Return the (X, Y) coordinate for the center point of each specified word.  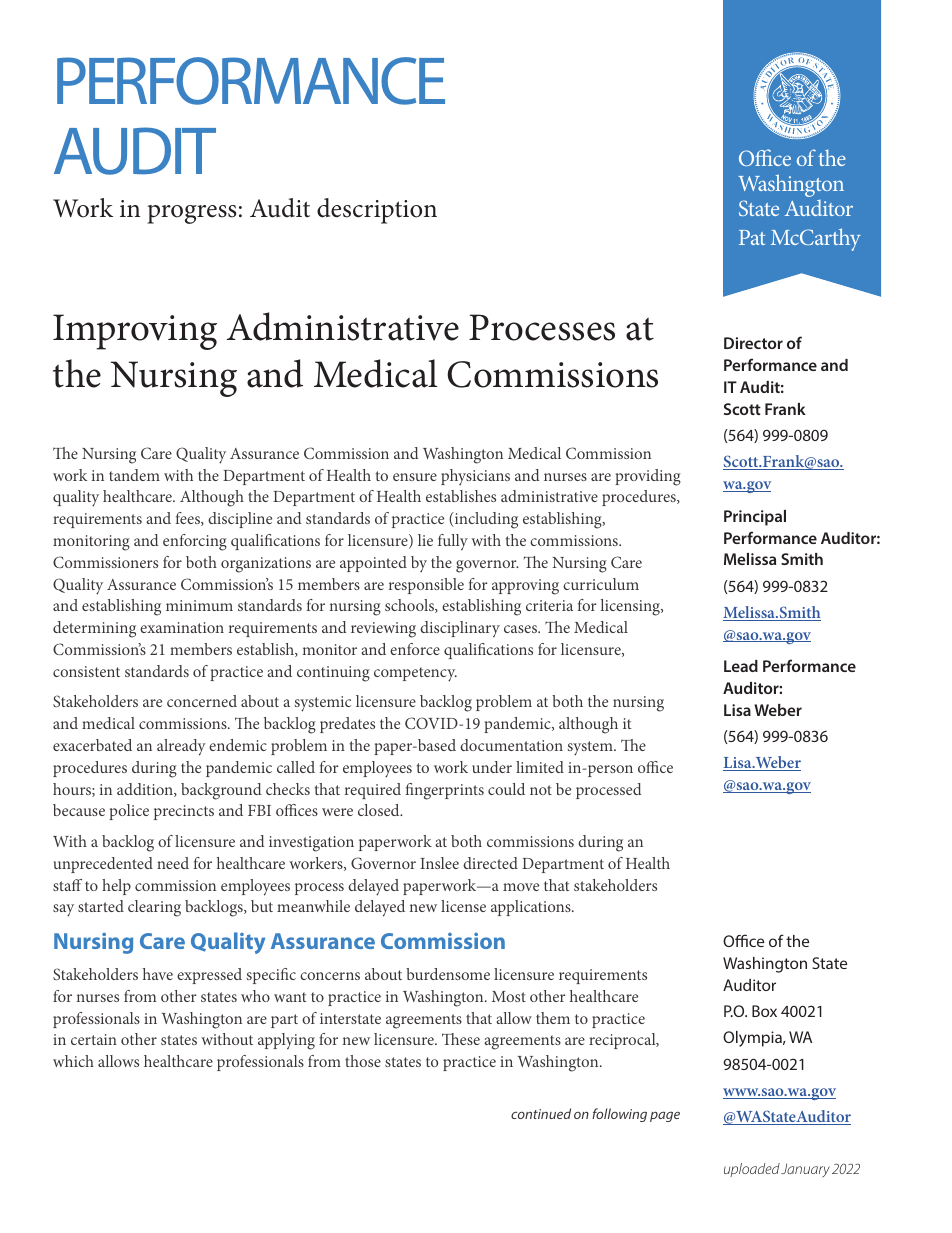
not (541, 790)
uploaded (752, 1170)
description (377, 211)
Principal (755, 518)
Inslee (439, 863)
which (73, 1061)
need (173, 863)
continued (541, 1113)
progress (192, 214)
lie (425, 540)
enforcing (195, 542)
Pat (752, 237)
